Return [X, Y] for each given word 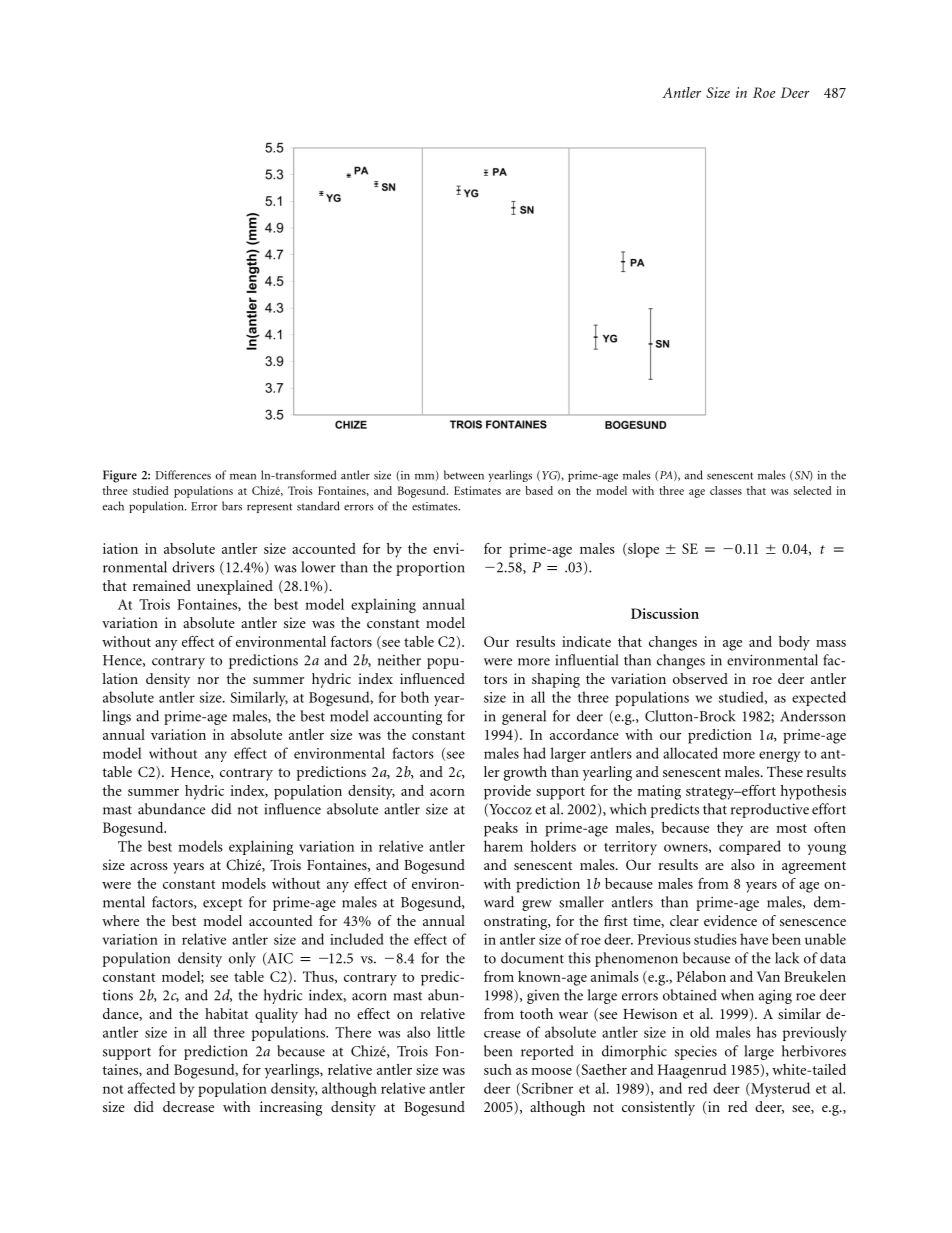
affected [151, 1088]
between [464, 475]
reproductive [770, 810]
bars [232, 506]
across [149, 866]
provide [507, 792]
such [498, 1069]
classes [726, 490]
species [696, 1053]
